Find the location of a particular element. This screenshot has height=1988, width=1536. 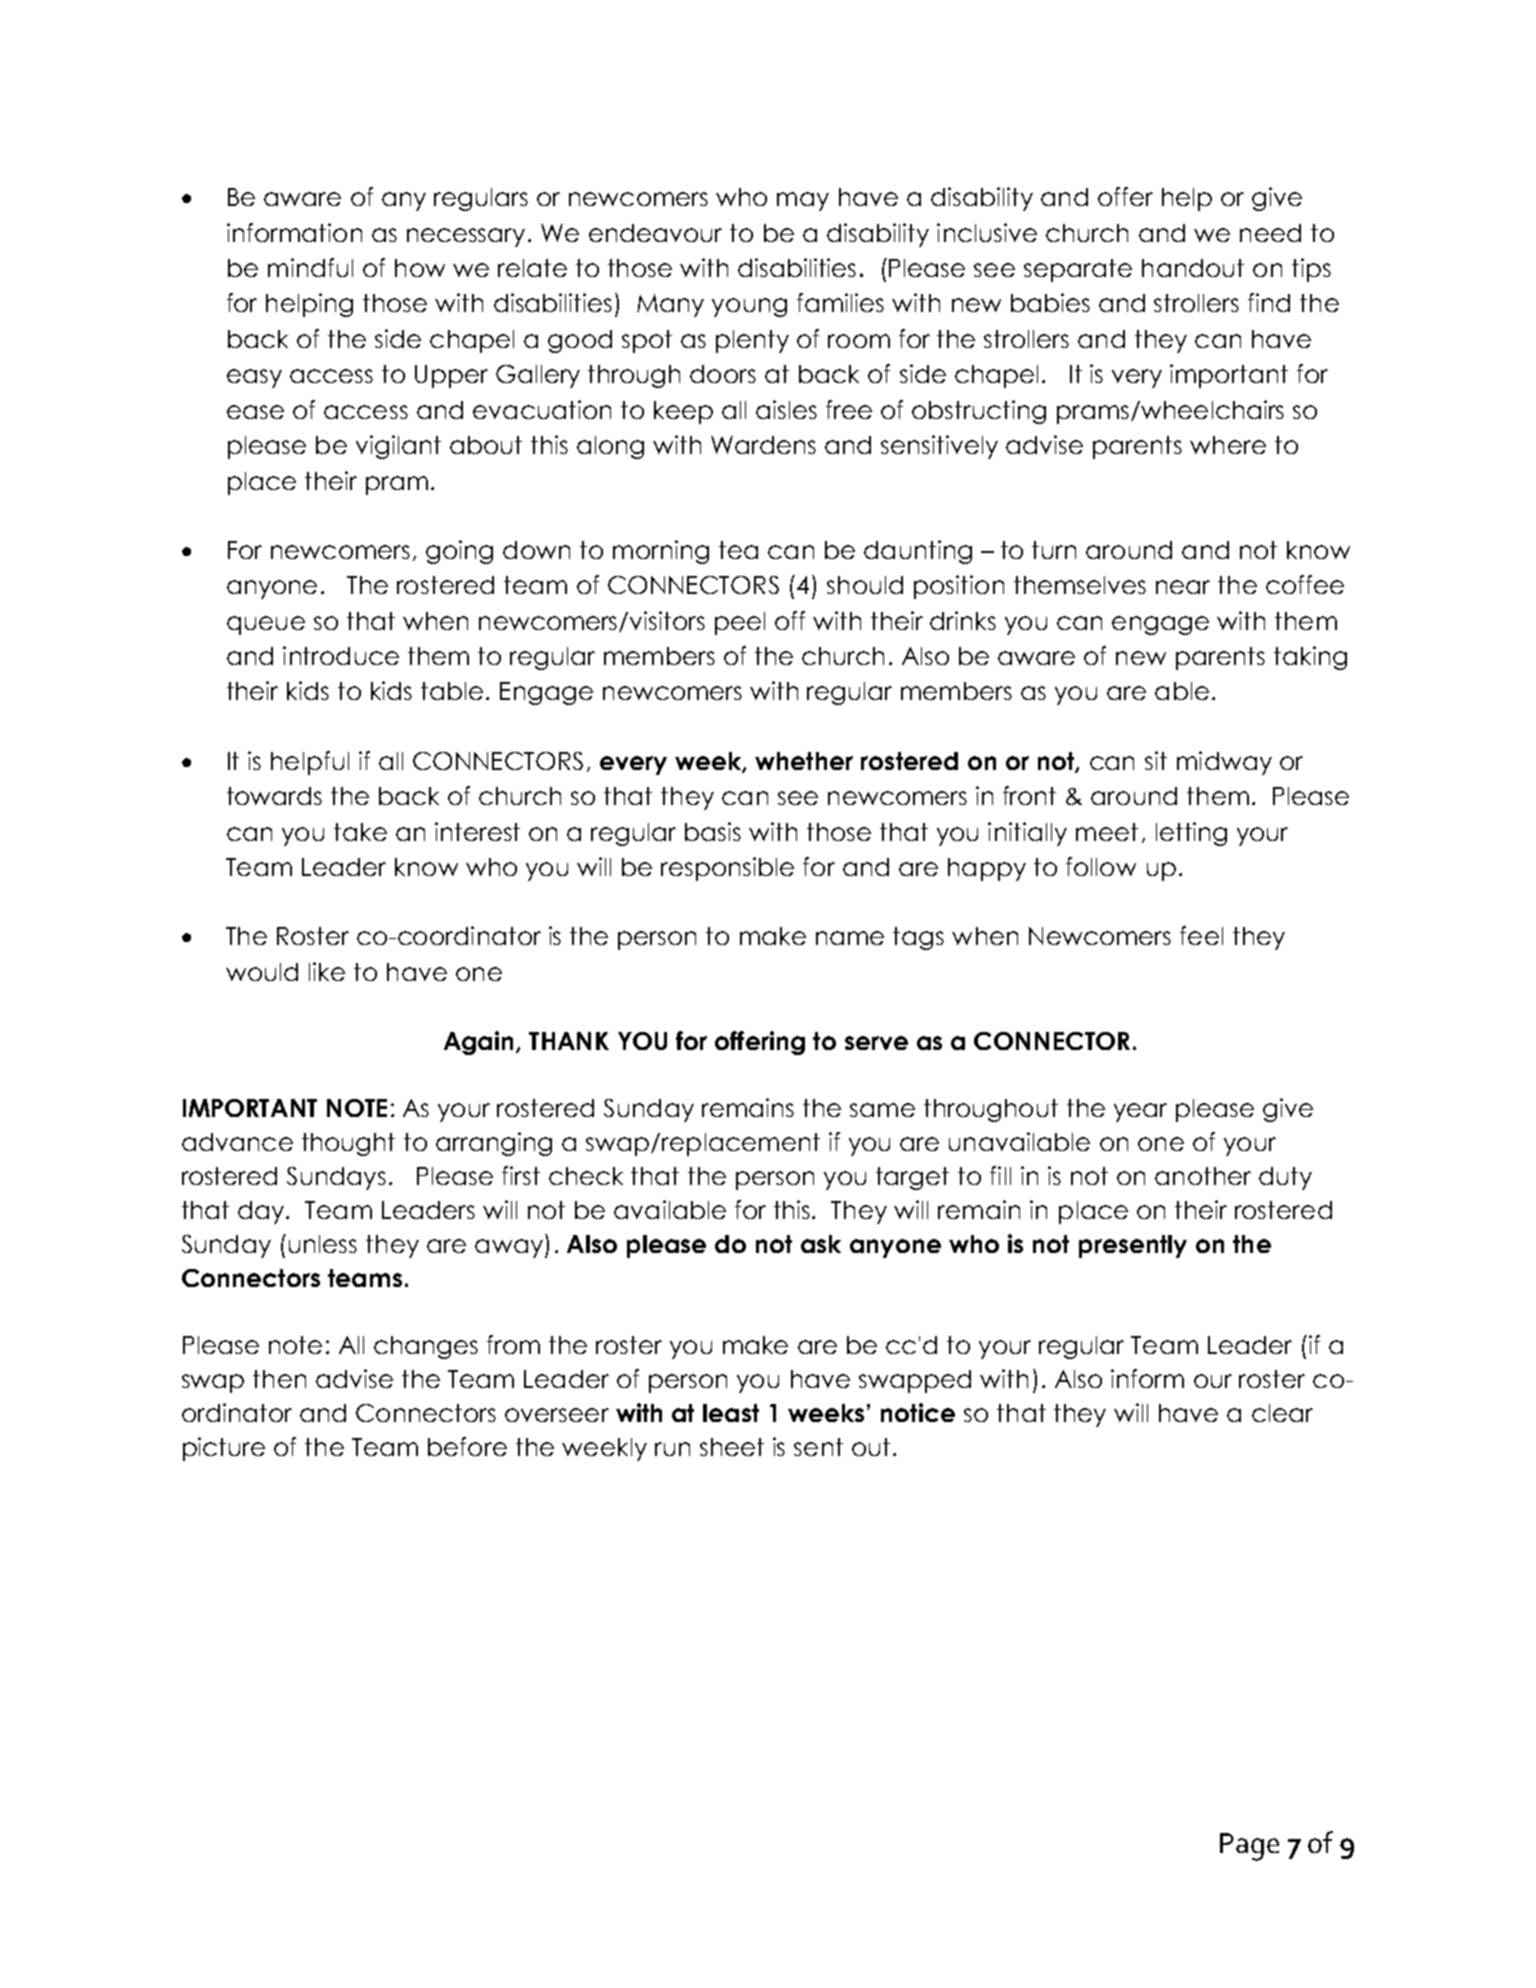

serve is located at coordinates (876, 1043).
